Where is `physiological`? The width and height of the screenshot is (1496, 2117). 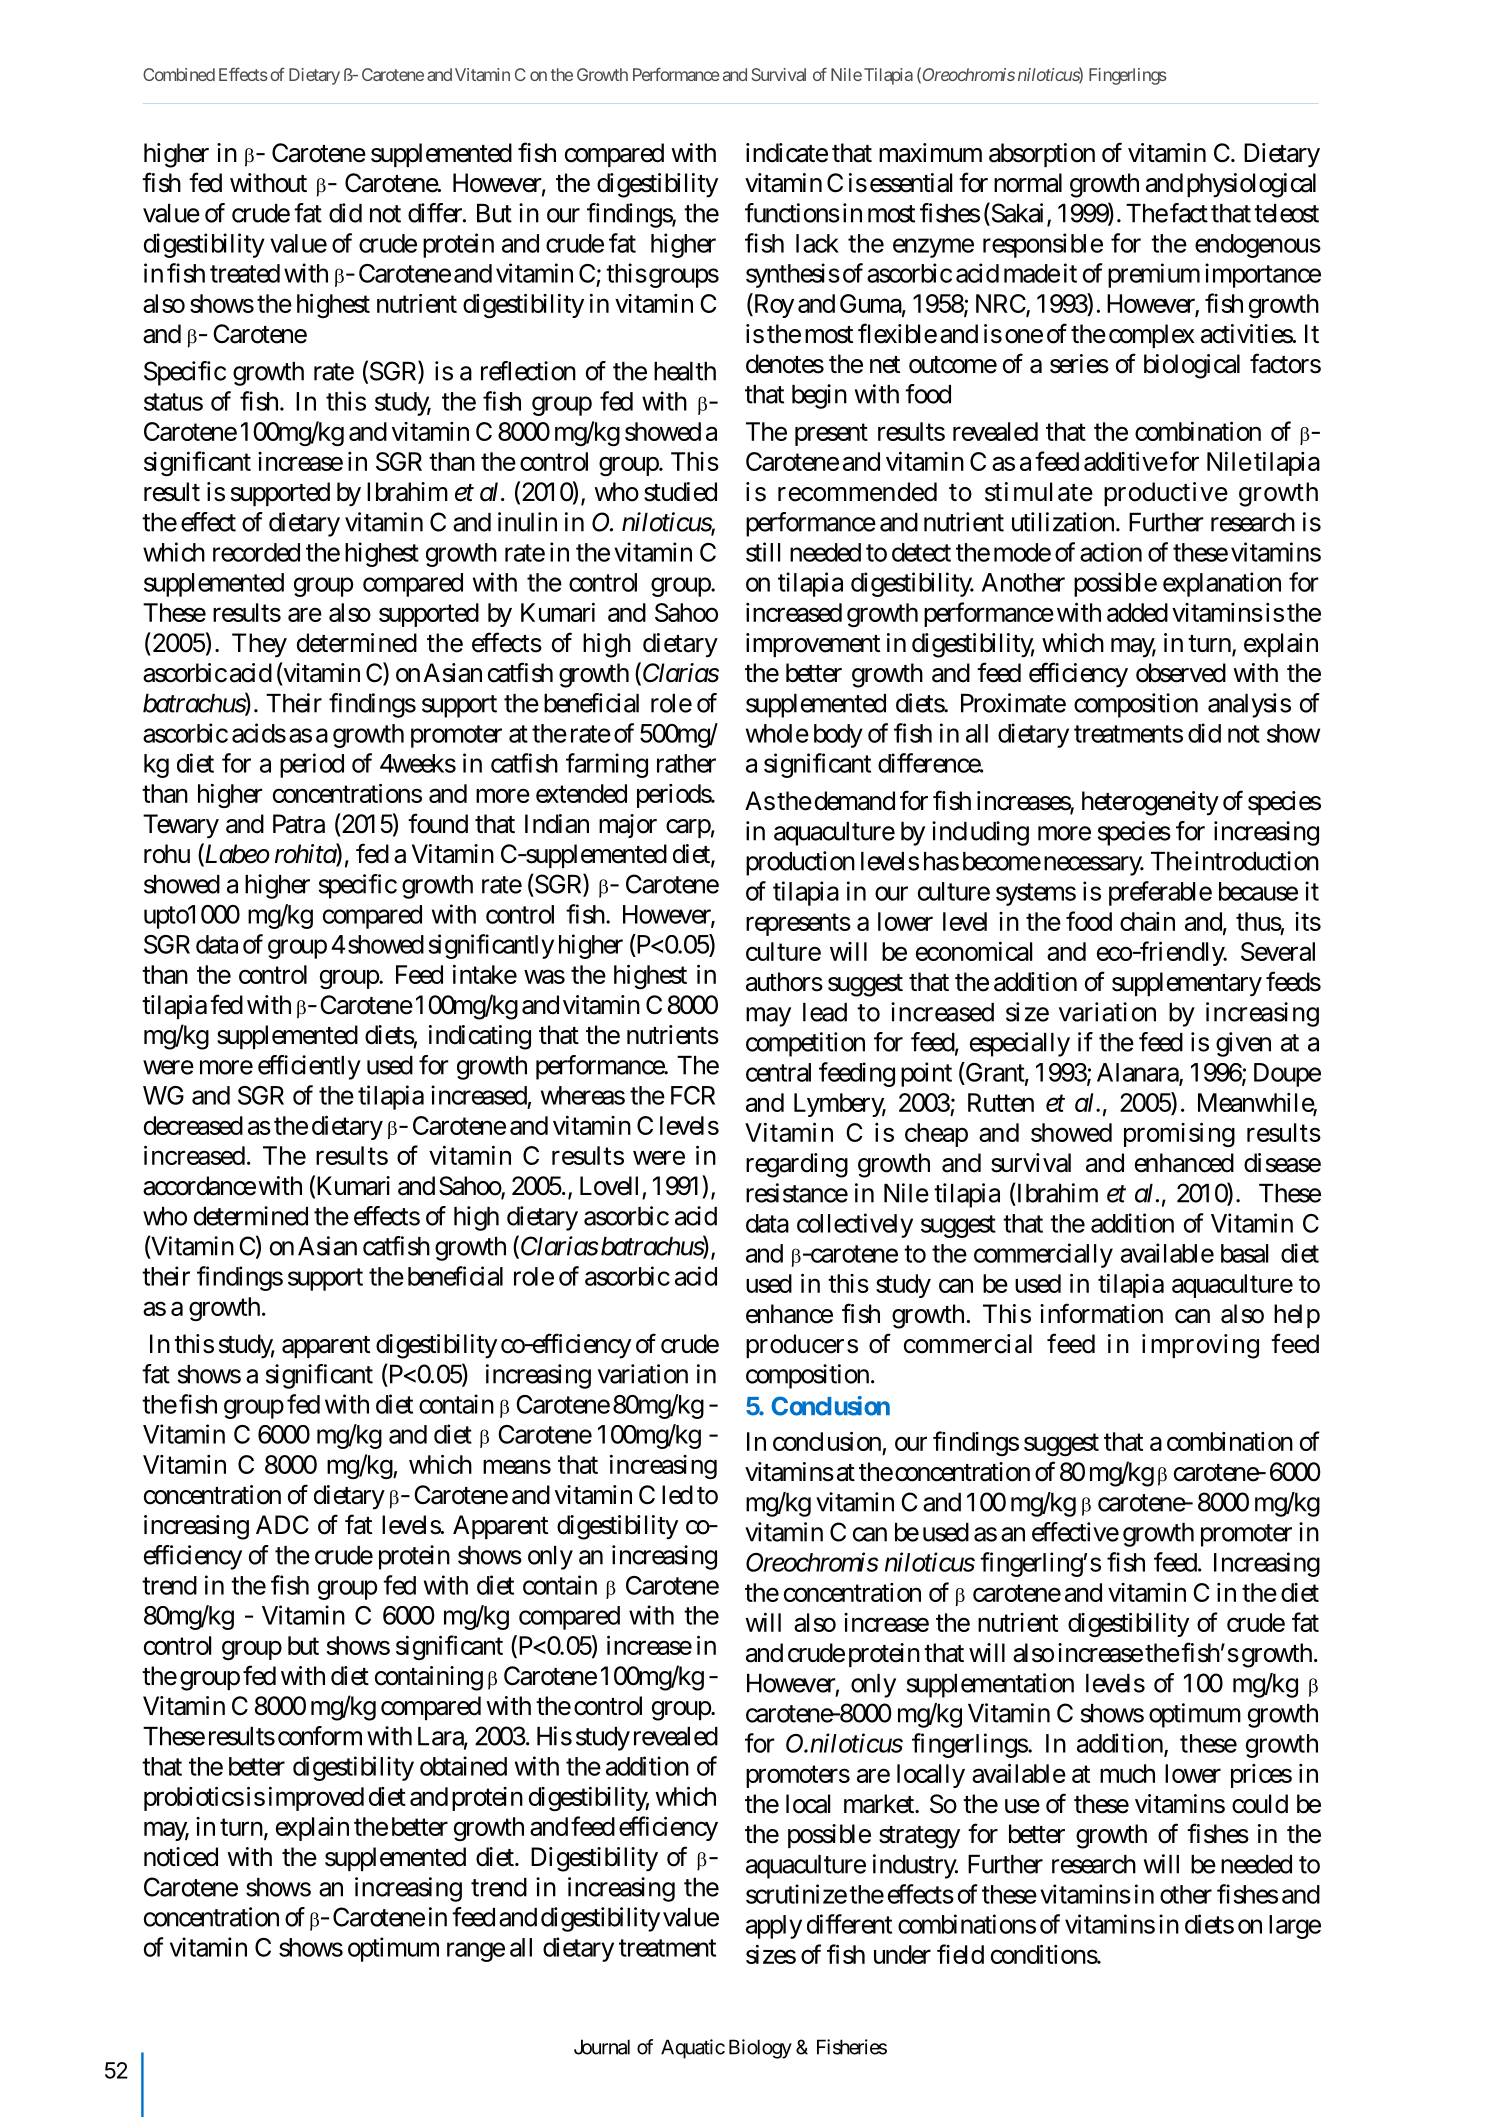
physiological is located at coordinates (1251, 185).
